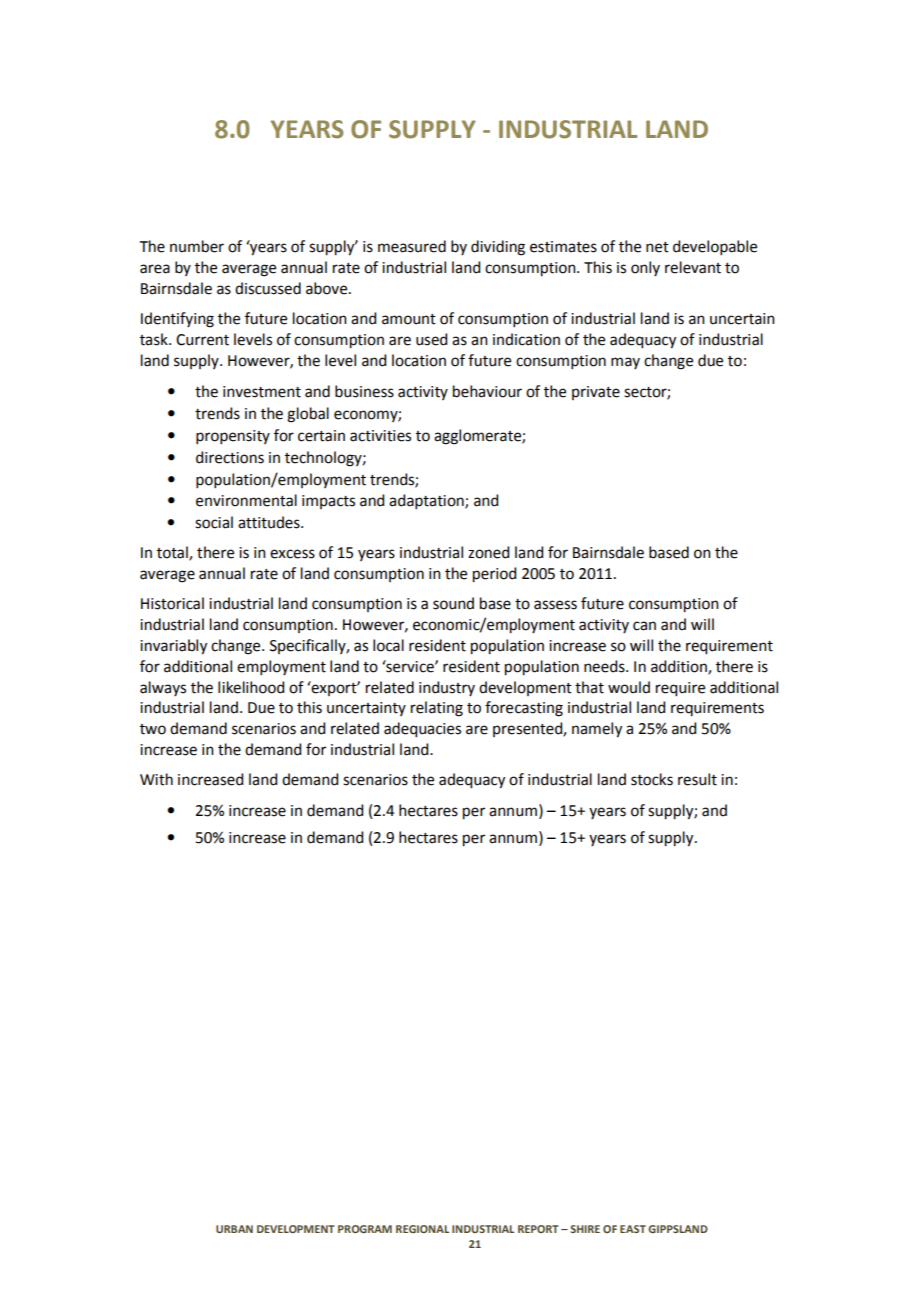  What do you see at coordinates (173, 647) in the screenshot?
I see `invariably` at bounding box center [173, 647].
